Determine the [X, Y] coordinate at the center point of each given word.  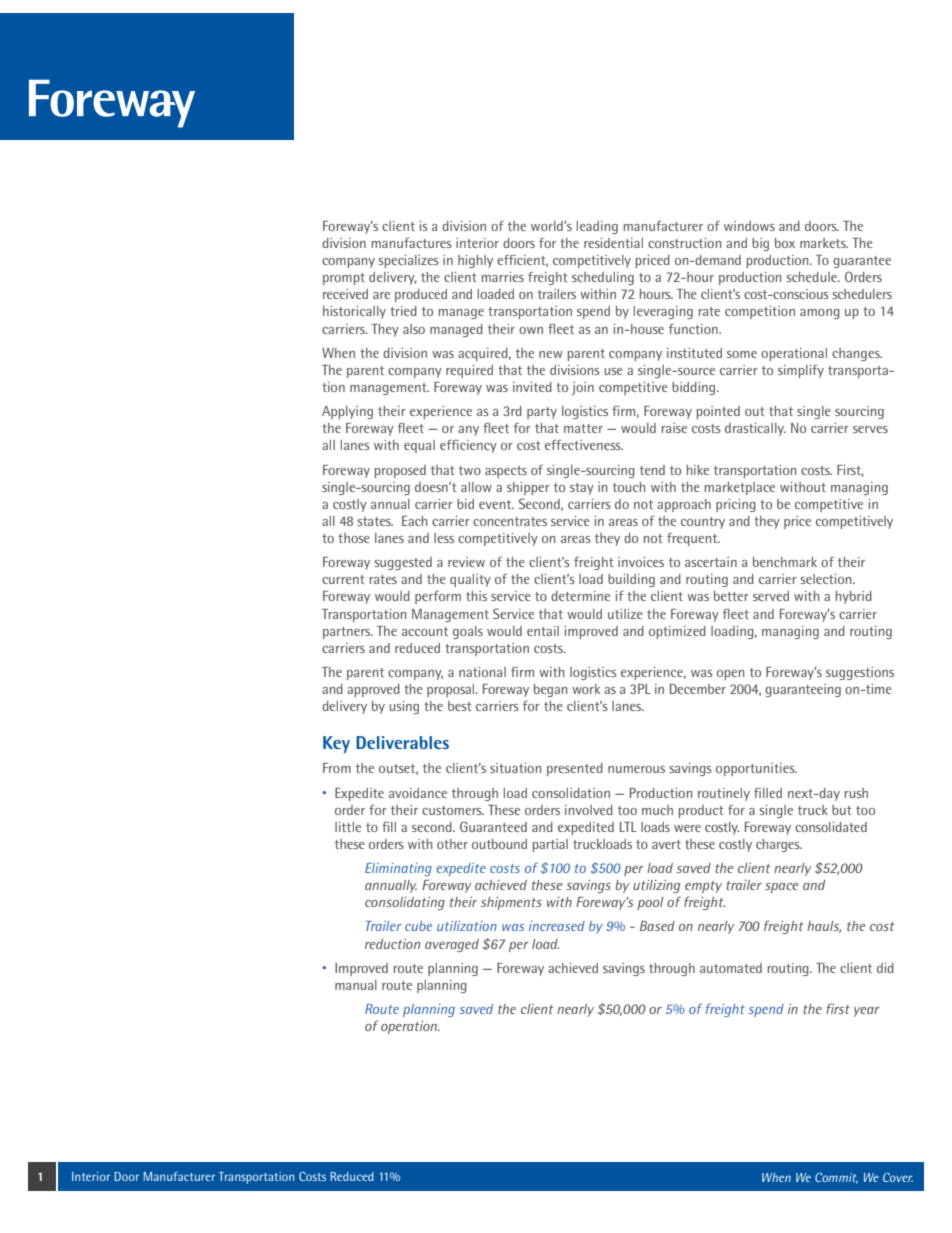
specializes [408, 261]
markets [824, 243]
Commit [836, 1178]
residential [613, 243]
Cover [898, 1177]
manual [356, 985]
